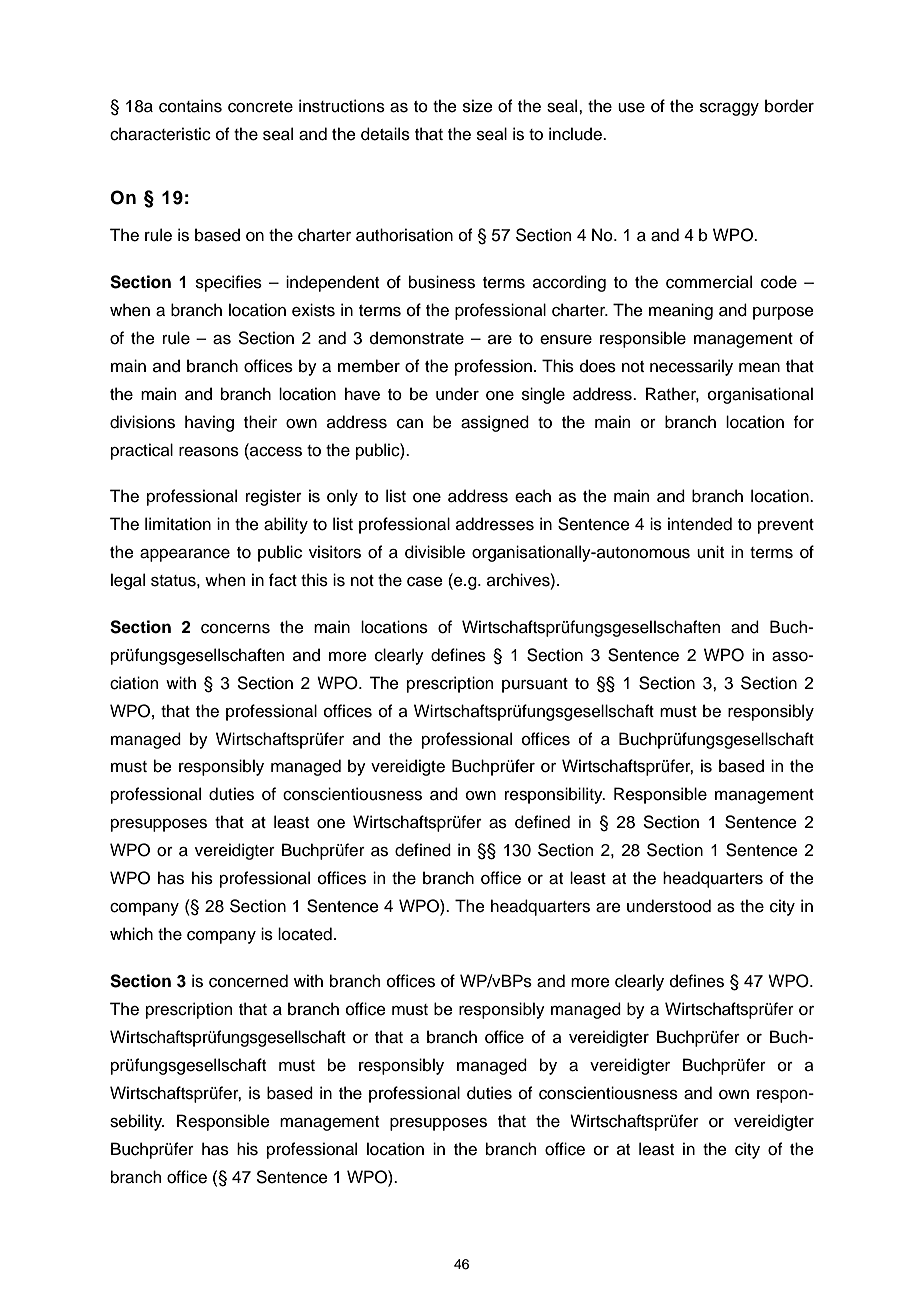 This screenshot has height=1308, width=924. What do you see at coordinates (478, 106) in the screenshot?
I see `size` at bounding box center [478, 106].
